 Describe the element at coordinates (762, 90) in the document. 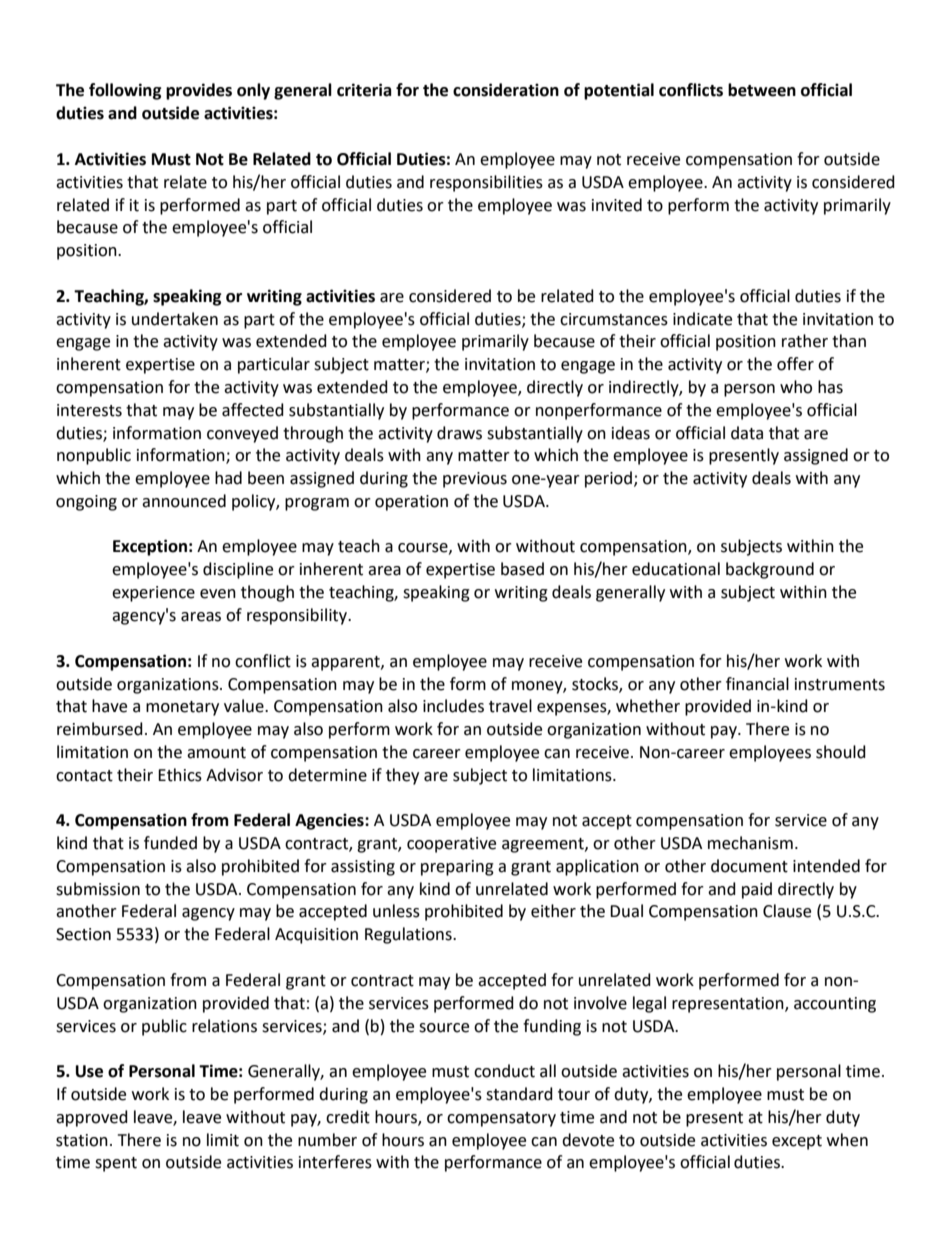

I see `between` at that location.
